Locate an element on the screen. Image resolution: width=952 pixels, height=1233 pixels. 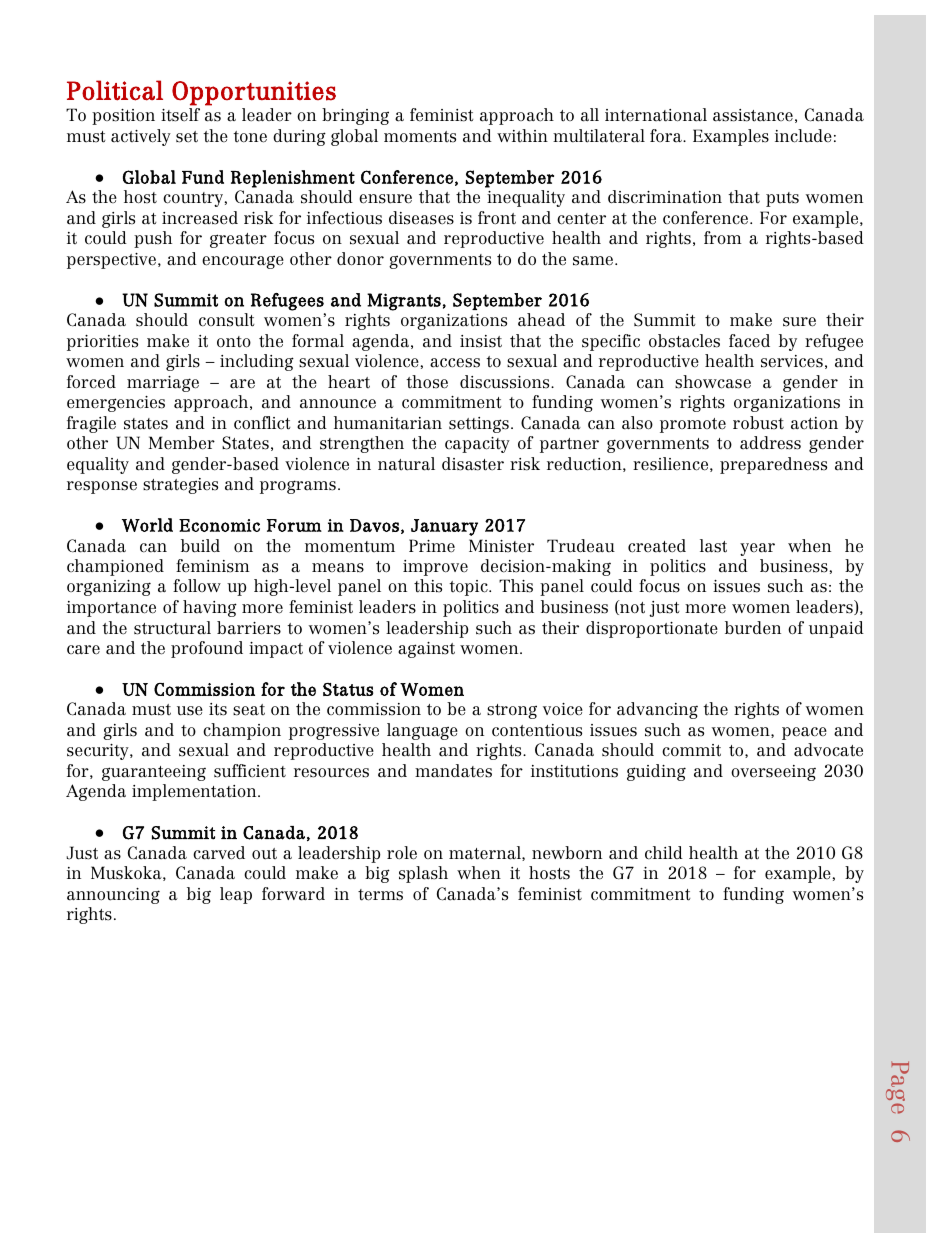
child is located at coordinates (664, 853).
